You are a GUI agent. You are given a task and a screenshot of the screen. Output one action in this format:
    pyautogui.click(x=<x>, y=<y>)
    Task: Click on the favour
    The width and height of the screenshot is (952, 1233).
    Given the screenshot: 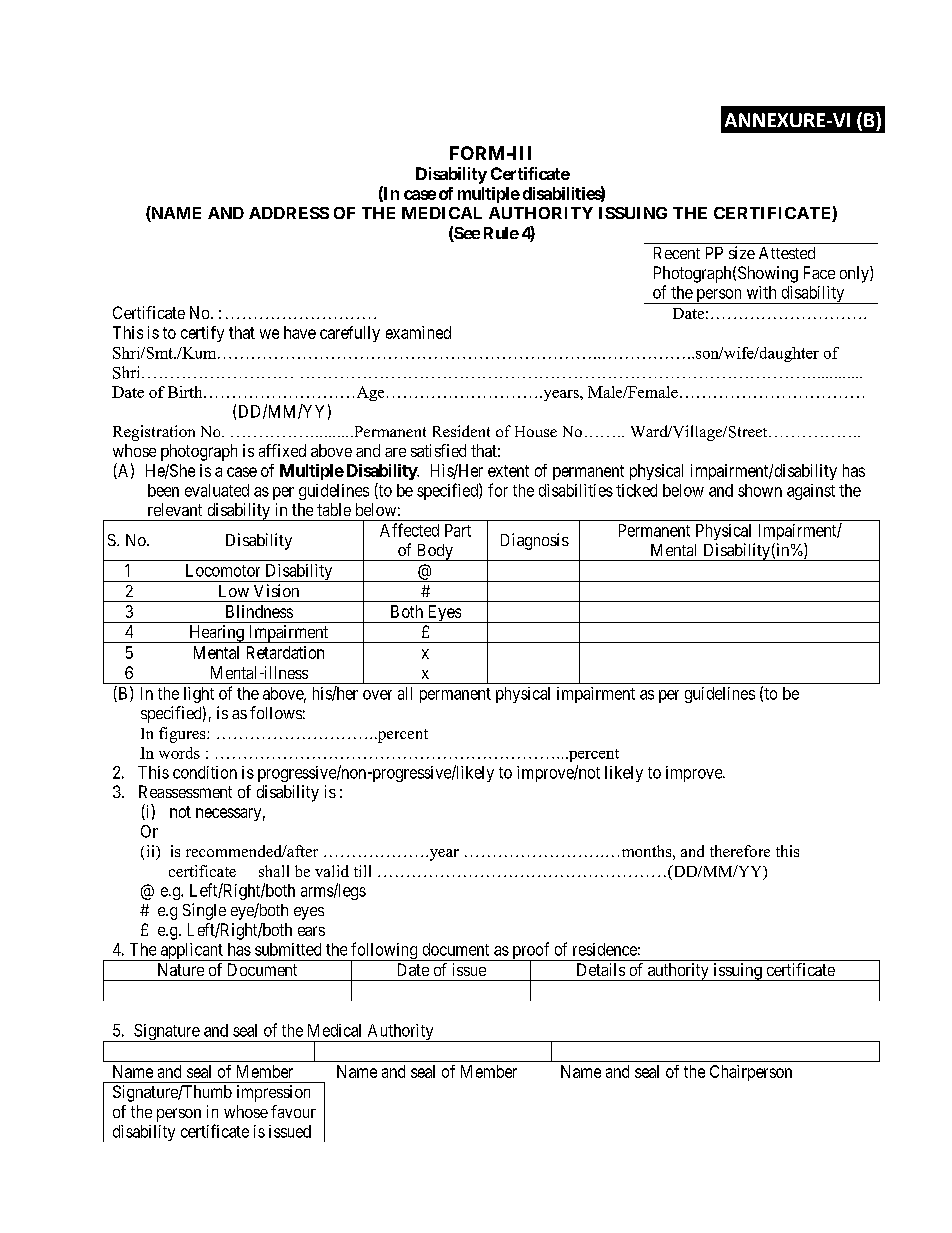 What is the action you would take?
    pyautogui.click(x=293, y=1111)
